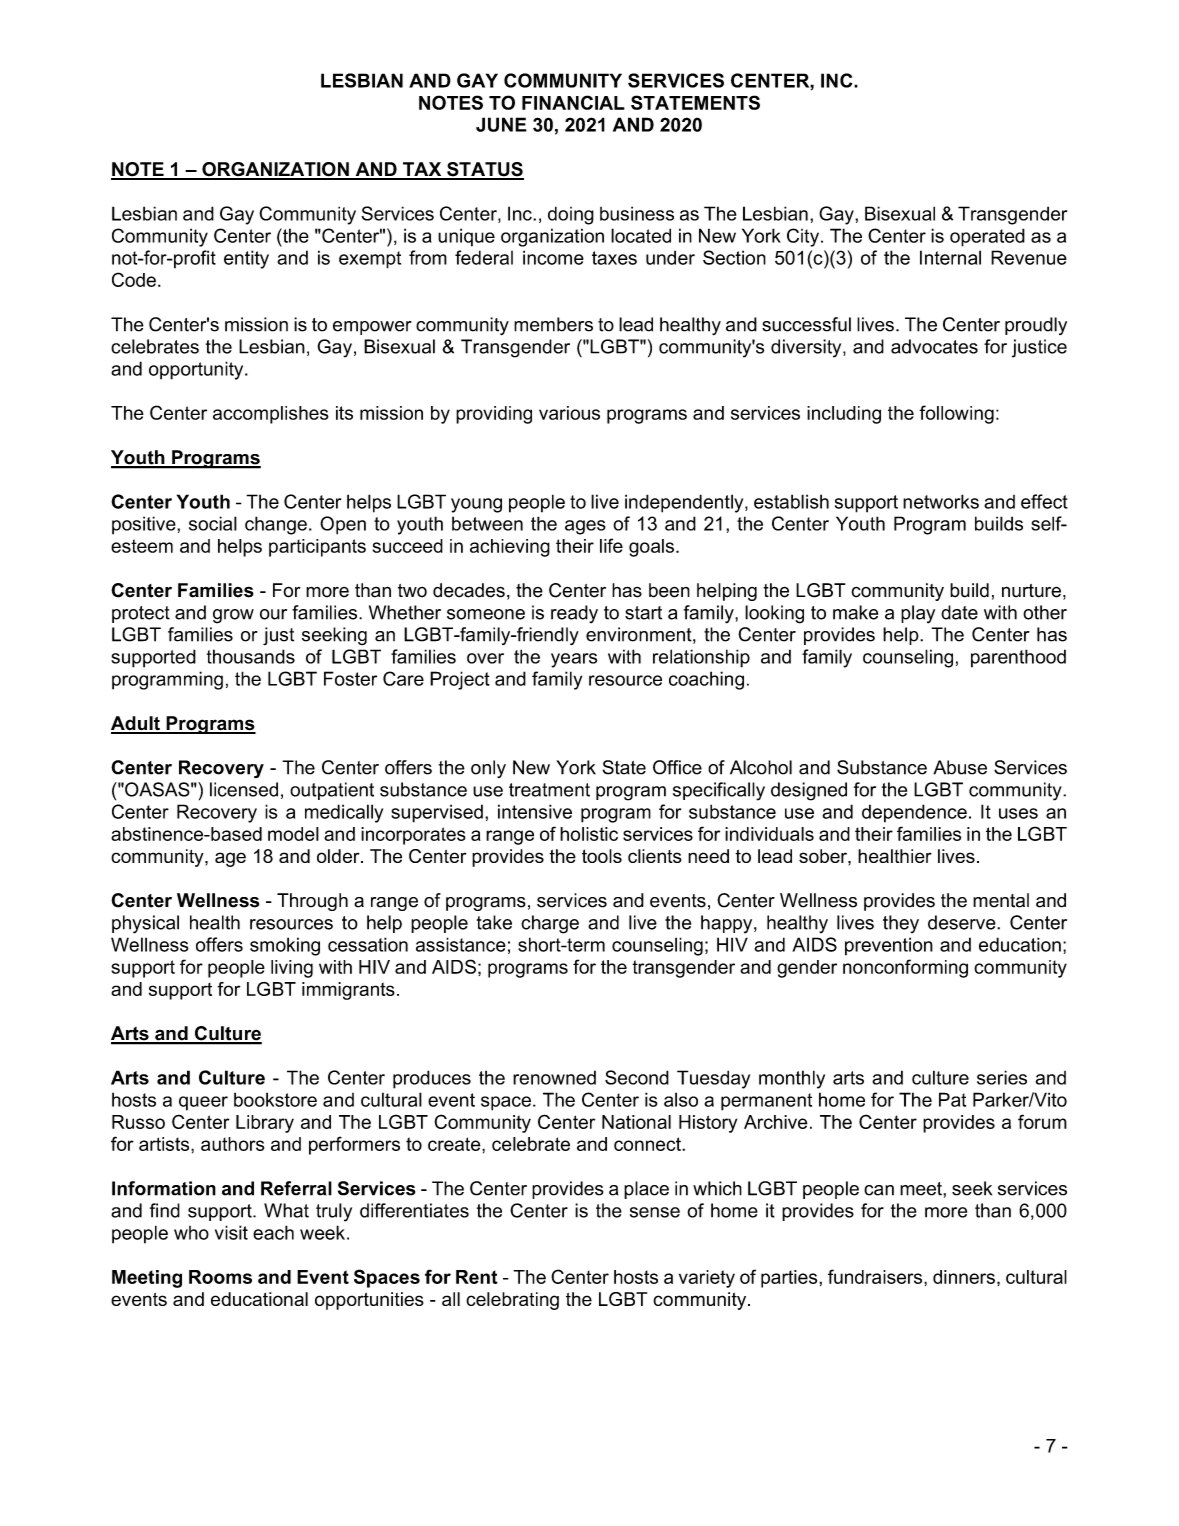 The height and width of the screenshot is (1526, 1179). I want to click on various, so click(569, 413).
